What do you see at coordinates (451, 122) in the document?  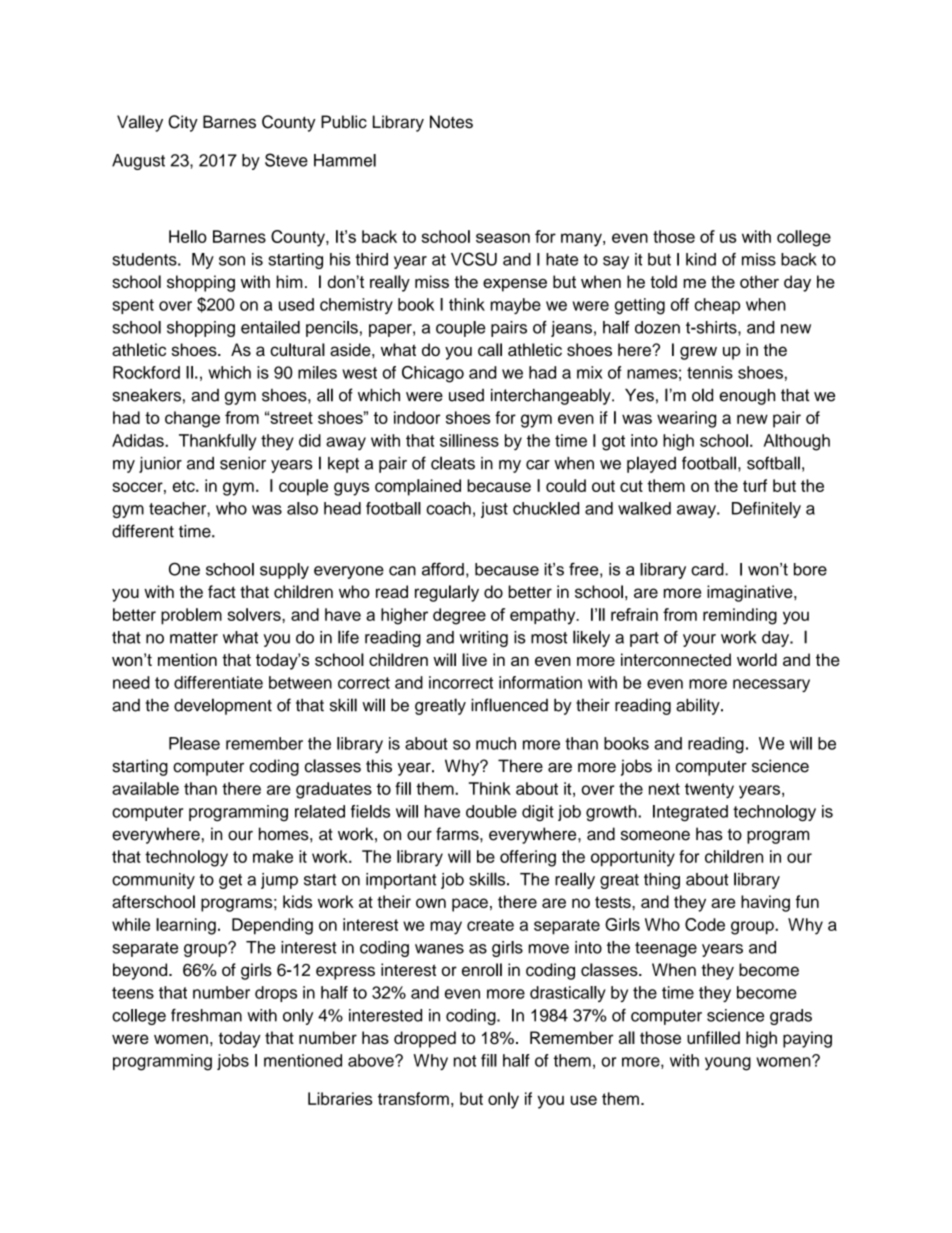 I see `Notes` at bounding box center [451, 122].
